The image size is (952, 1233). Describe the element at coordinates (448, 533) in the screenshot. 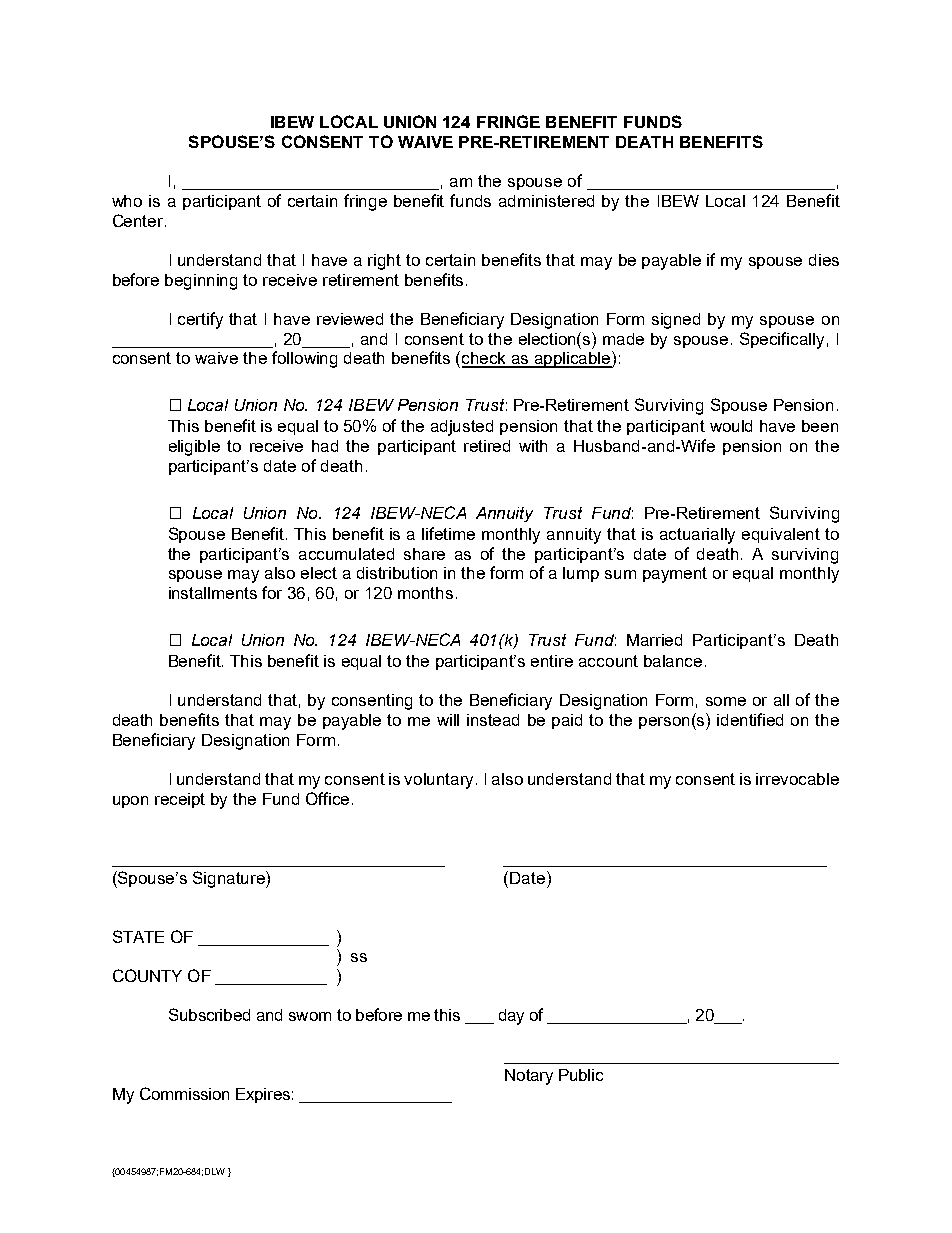

I see `lifetime` at that location.
